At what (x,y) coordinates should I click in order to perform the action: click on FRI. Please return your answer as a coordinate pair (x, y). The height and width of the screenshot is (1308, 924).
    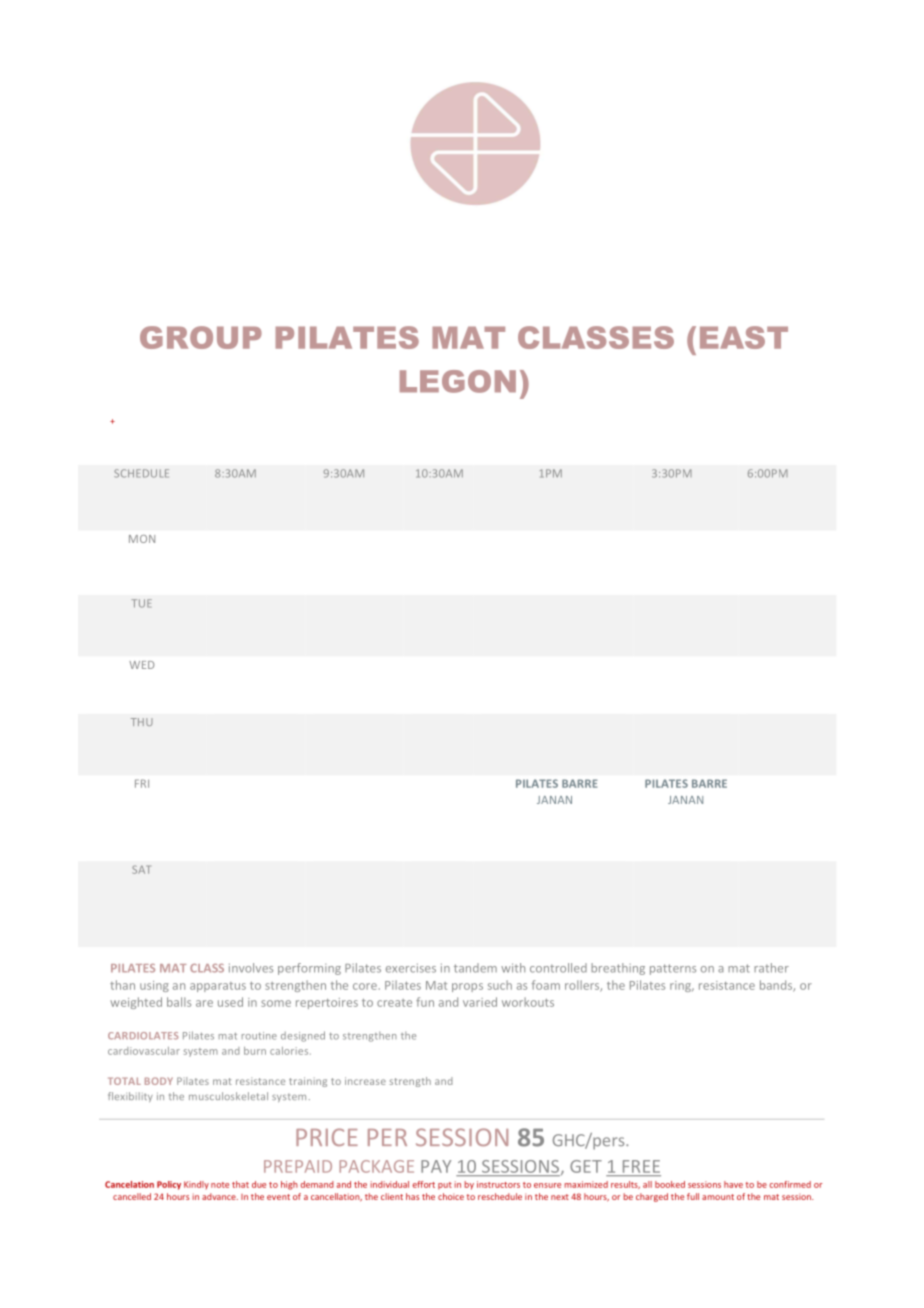
    Looking at the image, I should click on (142, 783).
